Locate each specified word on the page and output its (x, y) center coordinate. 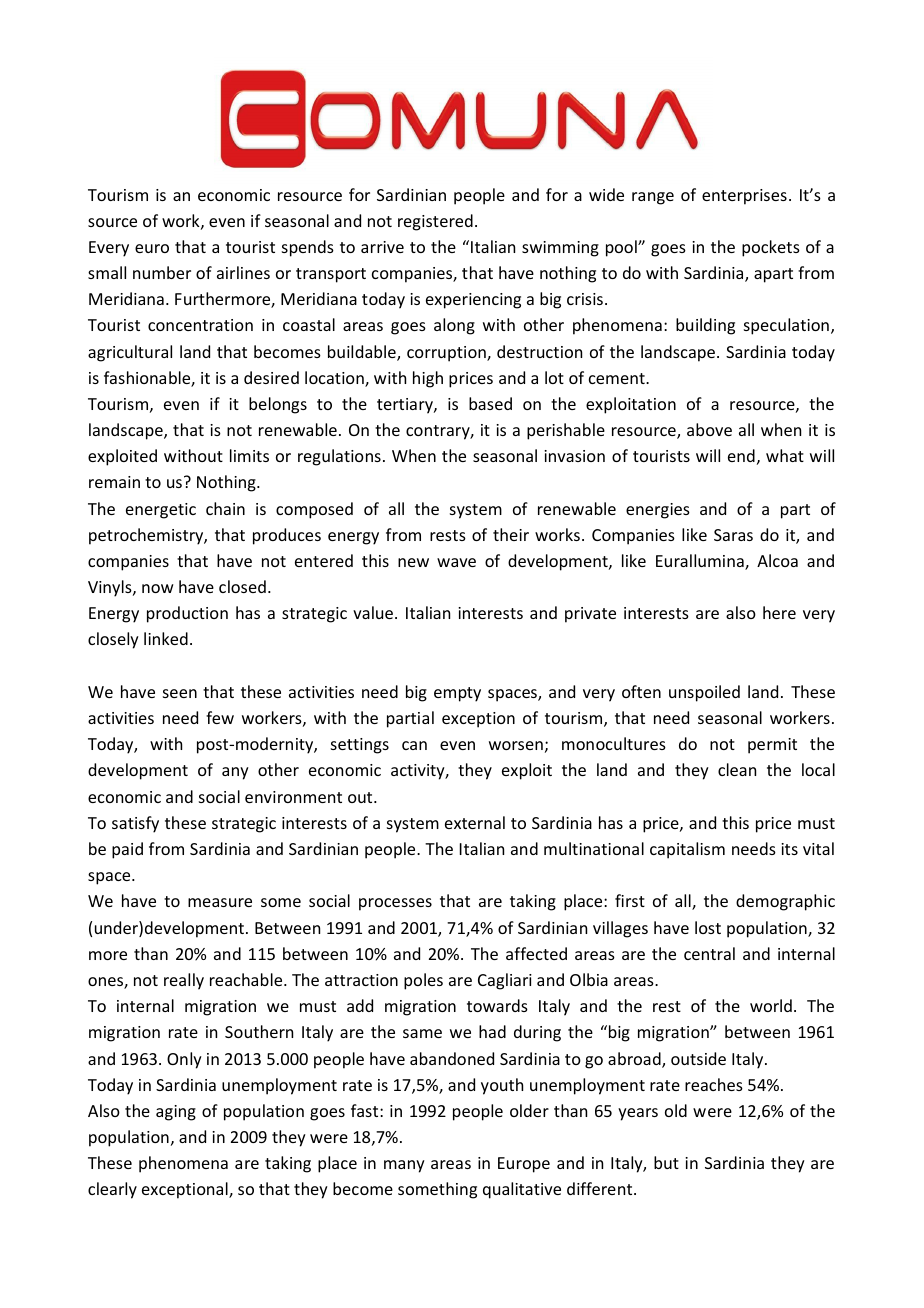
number (162, 272)
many (404, 1166)
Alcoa (777, 560)
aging (176, 1113)
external (475, 822)
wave (456, 562)
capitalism (687, 850)
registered (435, 222)
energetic (161, 511)
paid (127, 850)
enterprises (744, 197)
